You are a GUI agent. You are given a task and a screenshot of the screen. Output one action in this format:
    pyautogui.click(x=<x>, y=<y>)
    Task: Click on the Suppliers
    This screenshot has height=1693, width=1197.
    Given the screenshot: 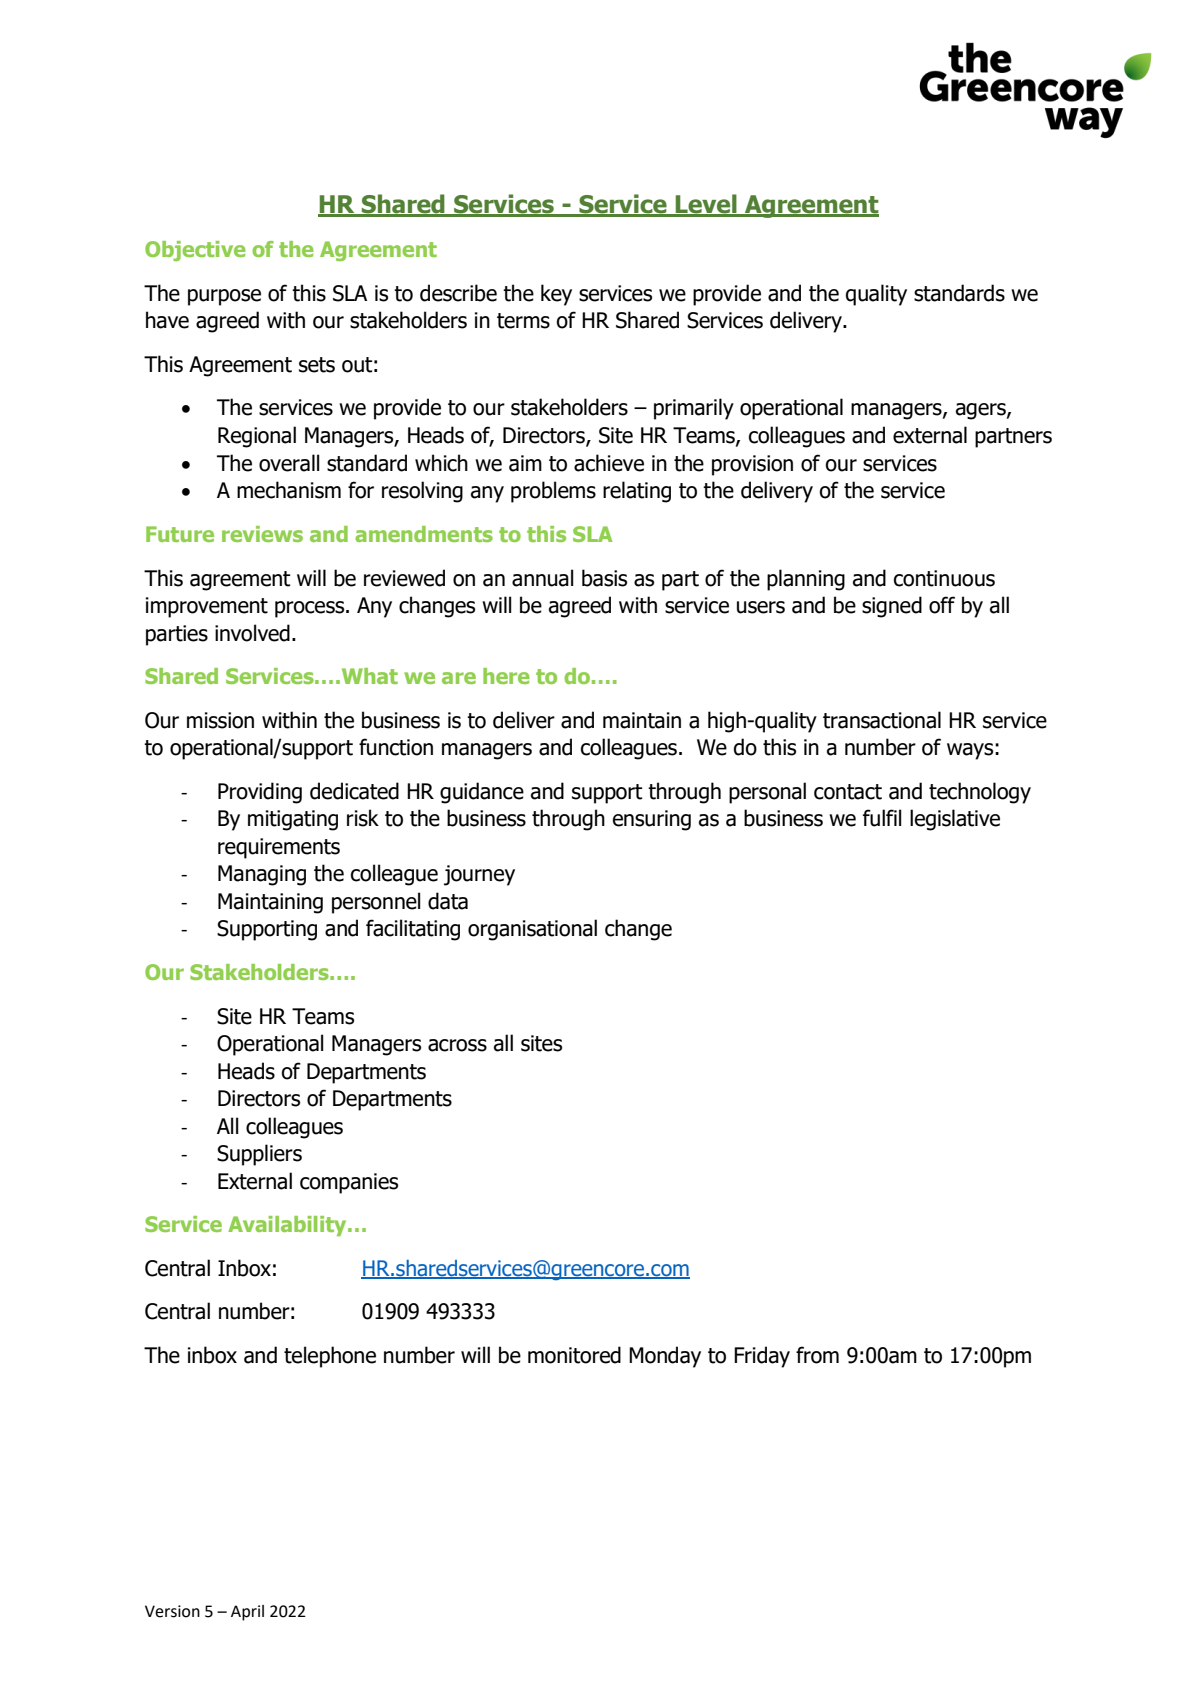 What is the action you would take?
    pyautogui.click(x=259, y=1155)
